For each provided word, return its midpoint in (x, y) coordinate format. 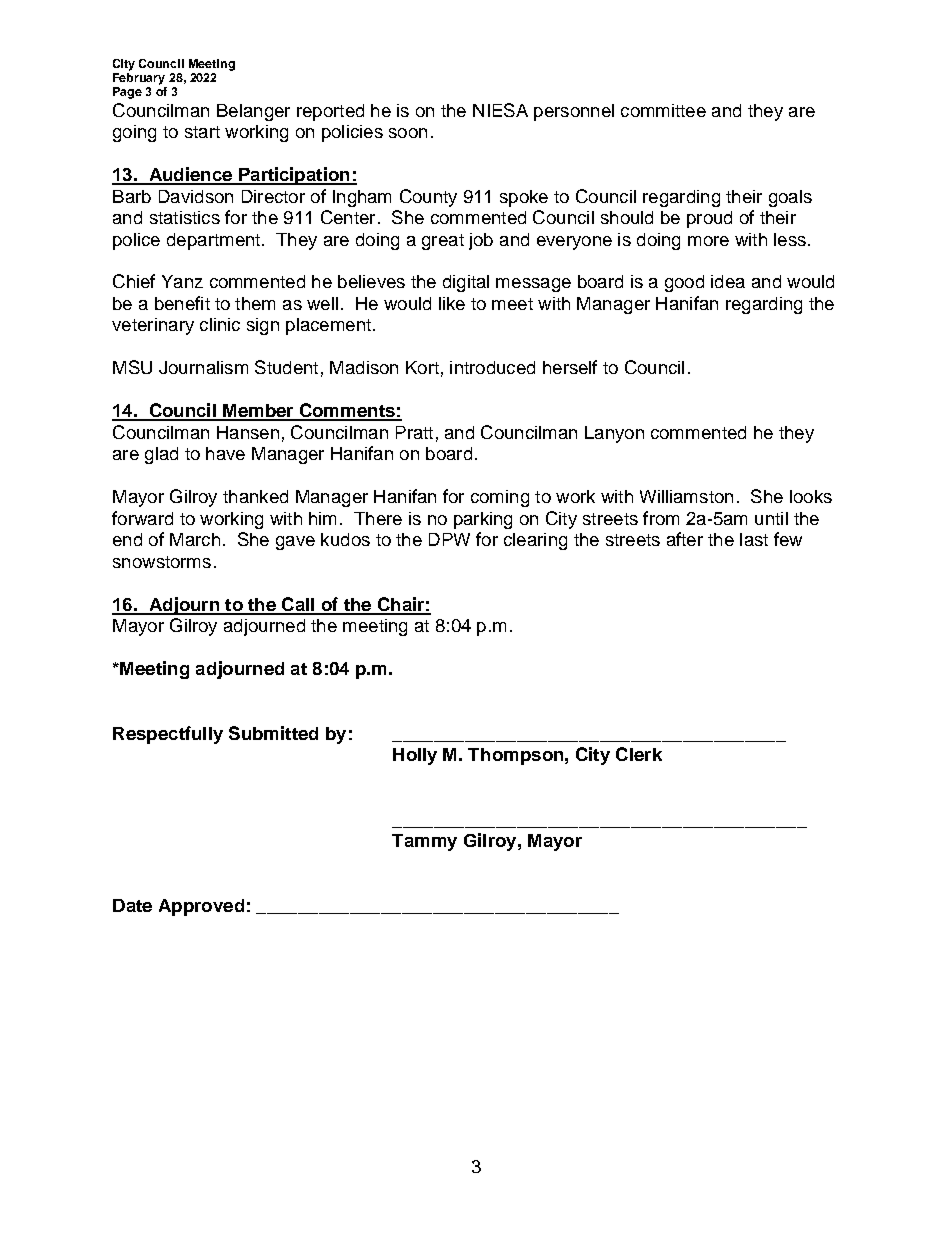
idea (728, 281)
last (754, 539)
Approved (201, 907)
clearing (535, 541)
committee (663, 110)
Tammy (424, 842)
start (202, 132)
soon (408, 133)
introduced (492, 367)
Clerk (639, 754)
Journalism (203, 367)
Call (298, 605)
